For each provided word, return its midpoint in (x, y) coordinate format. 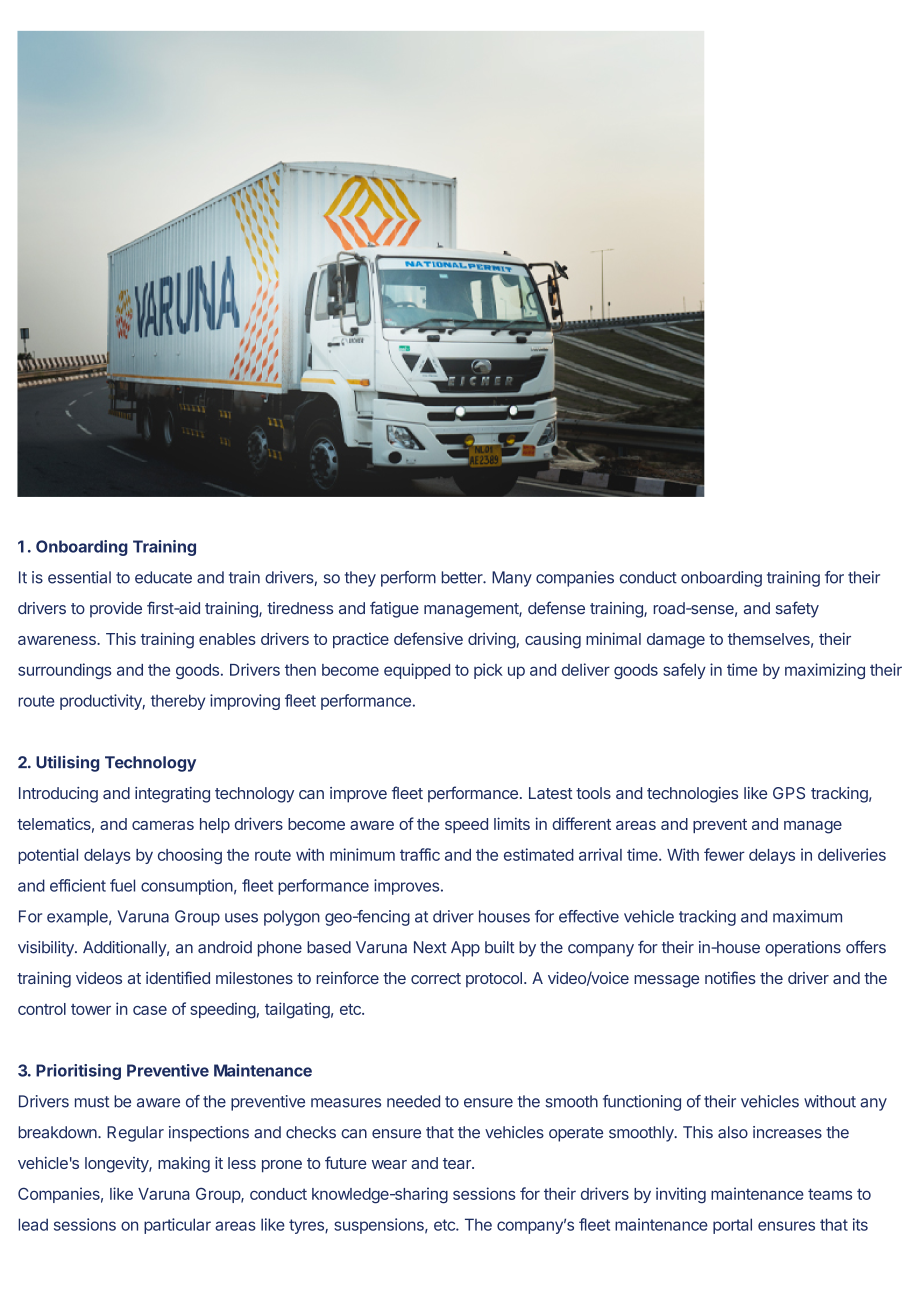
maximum (807, 916)
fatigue (394, 609)
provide (116, 610)
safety (797, 609)
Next (430, 947)
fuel (122, 885)
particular (177, 1226)
